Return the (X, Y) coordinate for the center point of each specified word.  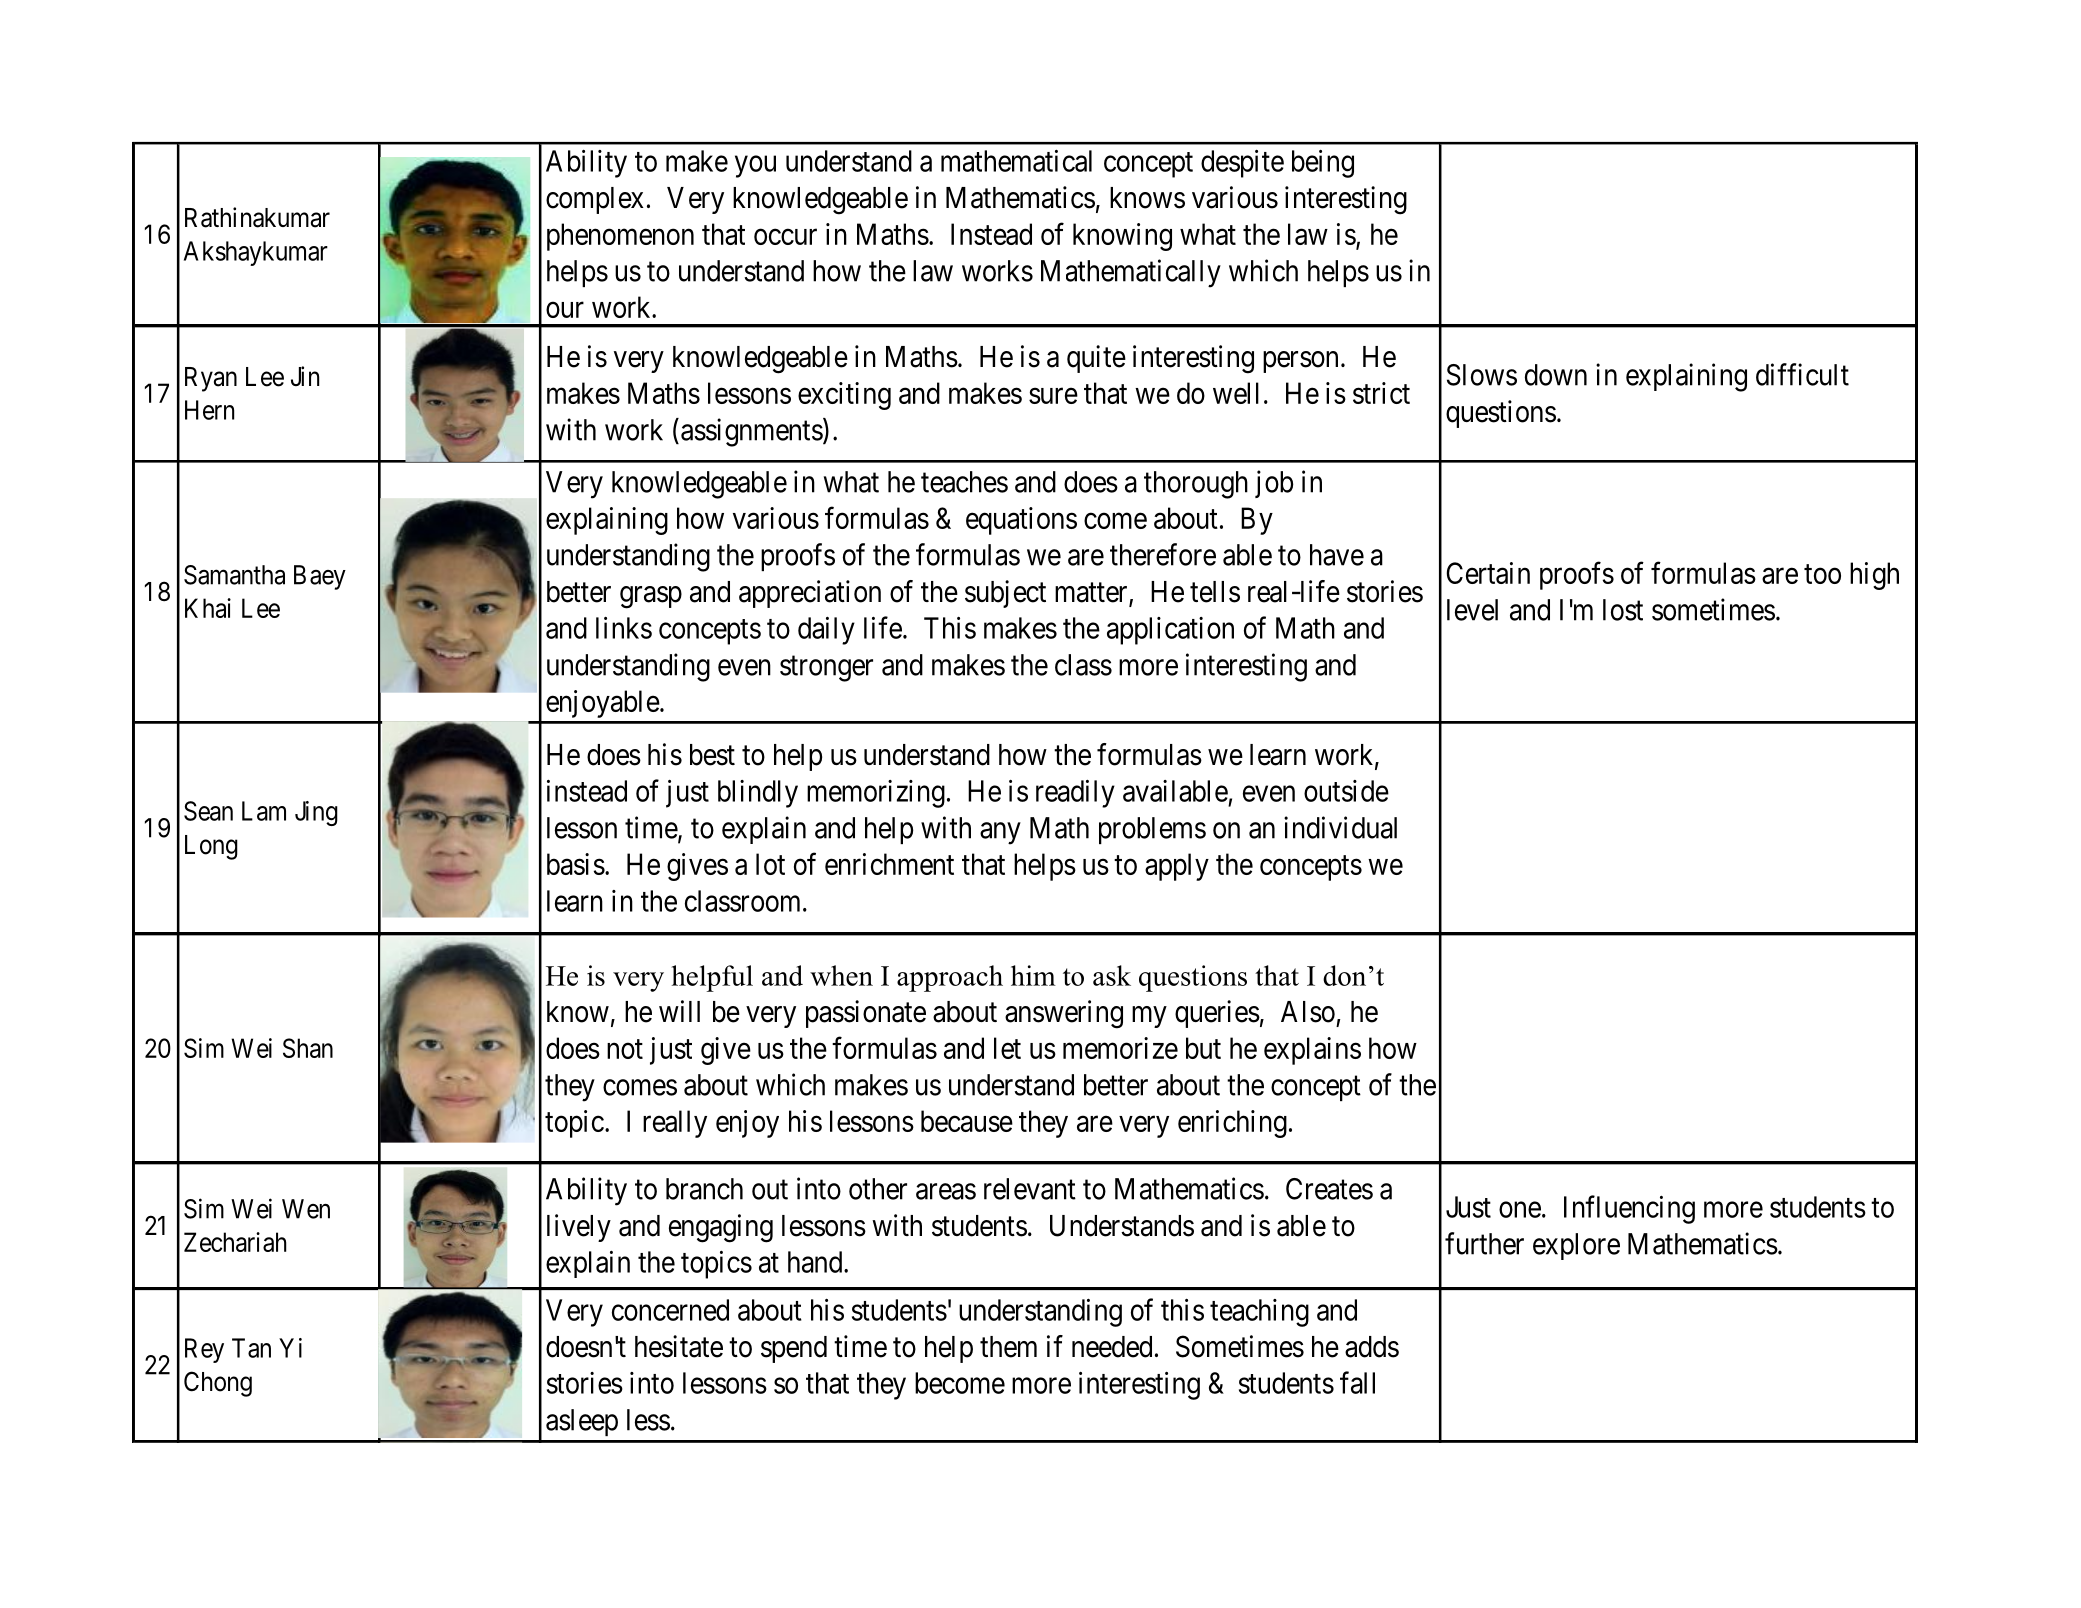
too (1822, 574)
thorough (1196, 485)
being (1323, 164)
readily (1075, 794)
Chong (218, 1384)
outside (1346, 791)
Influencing (1629, 1209)
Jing (316, 813)
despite (1242, 164)
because (967, 1121)
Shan (308, 1048)
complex (595, 200)
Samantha (234, 575)
